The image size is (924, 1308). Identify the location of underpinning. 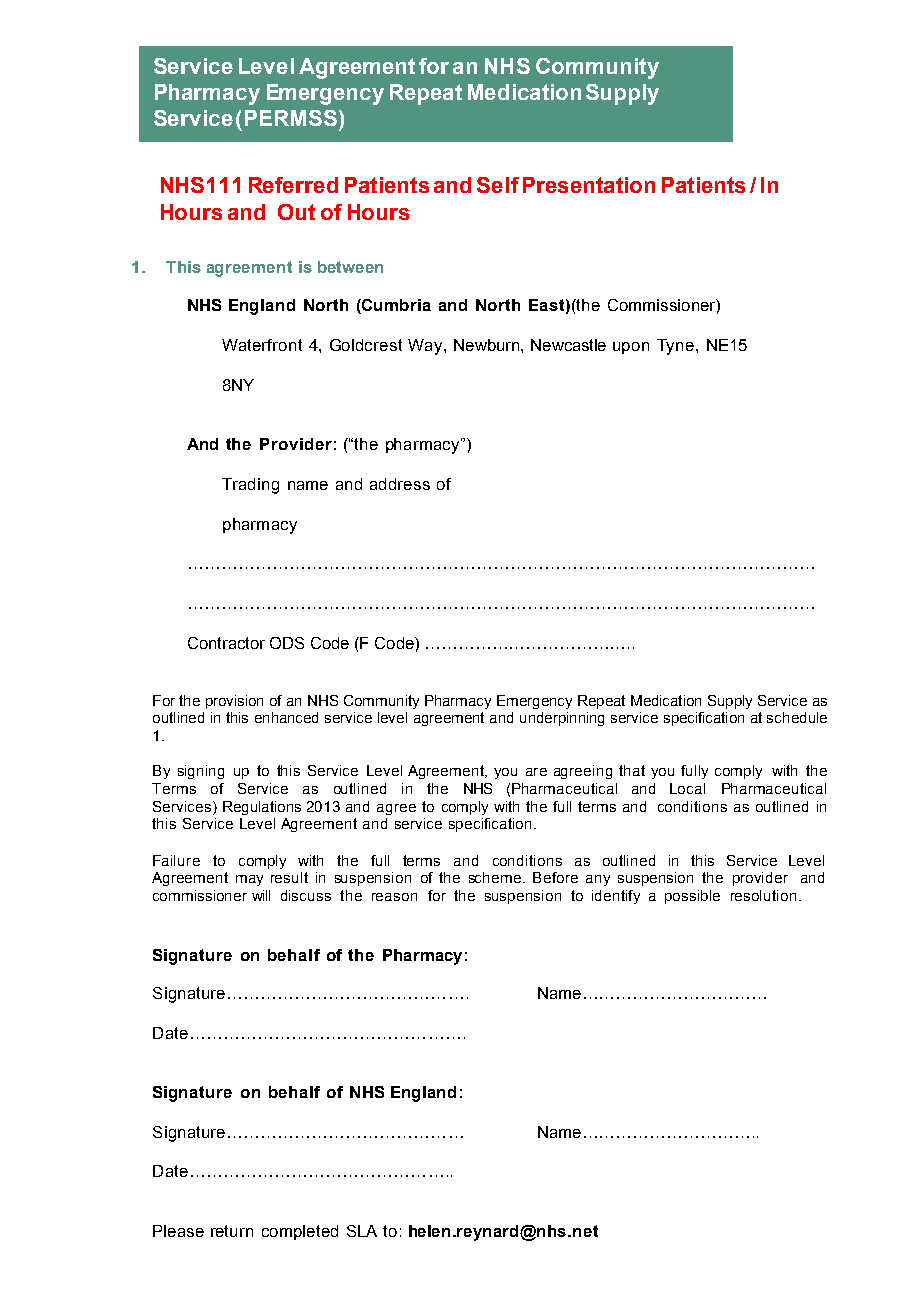
(562, 719).
